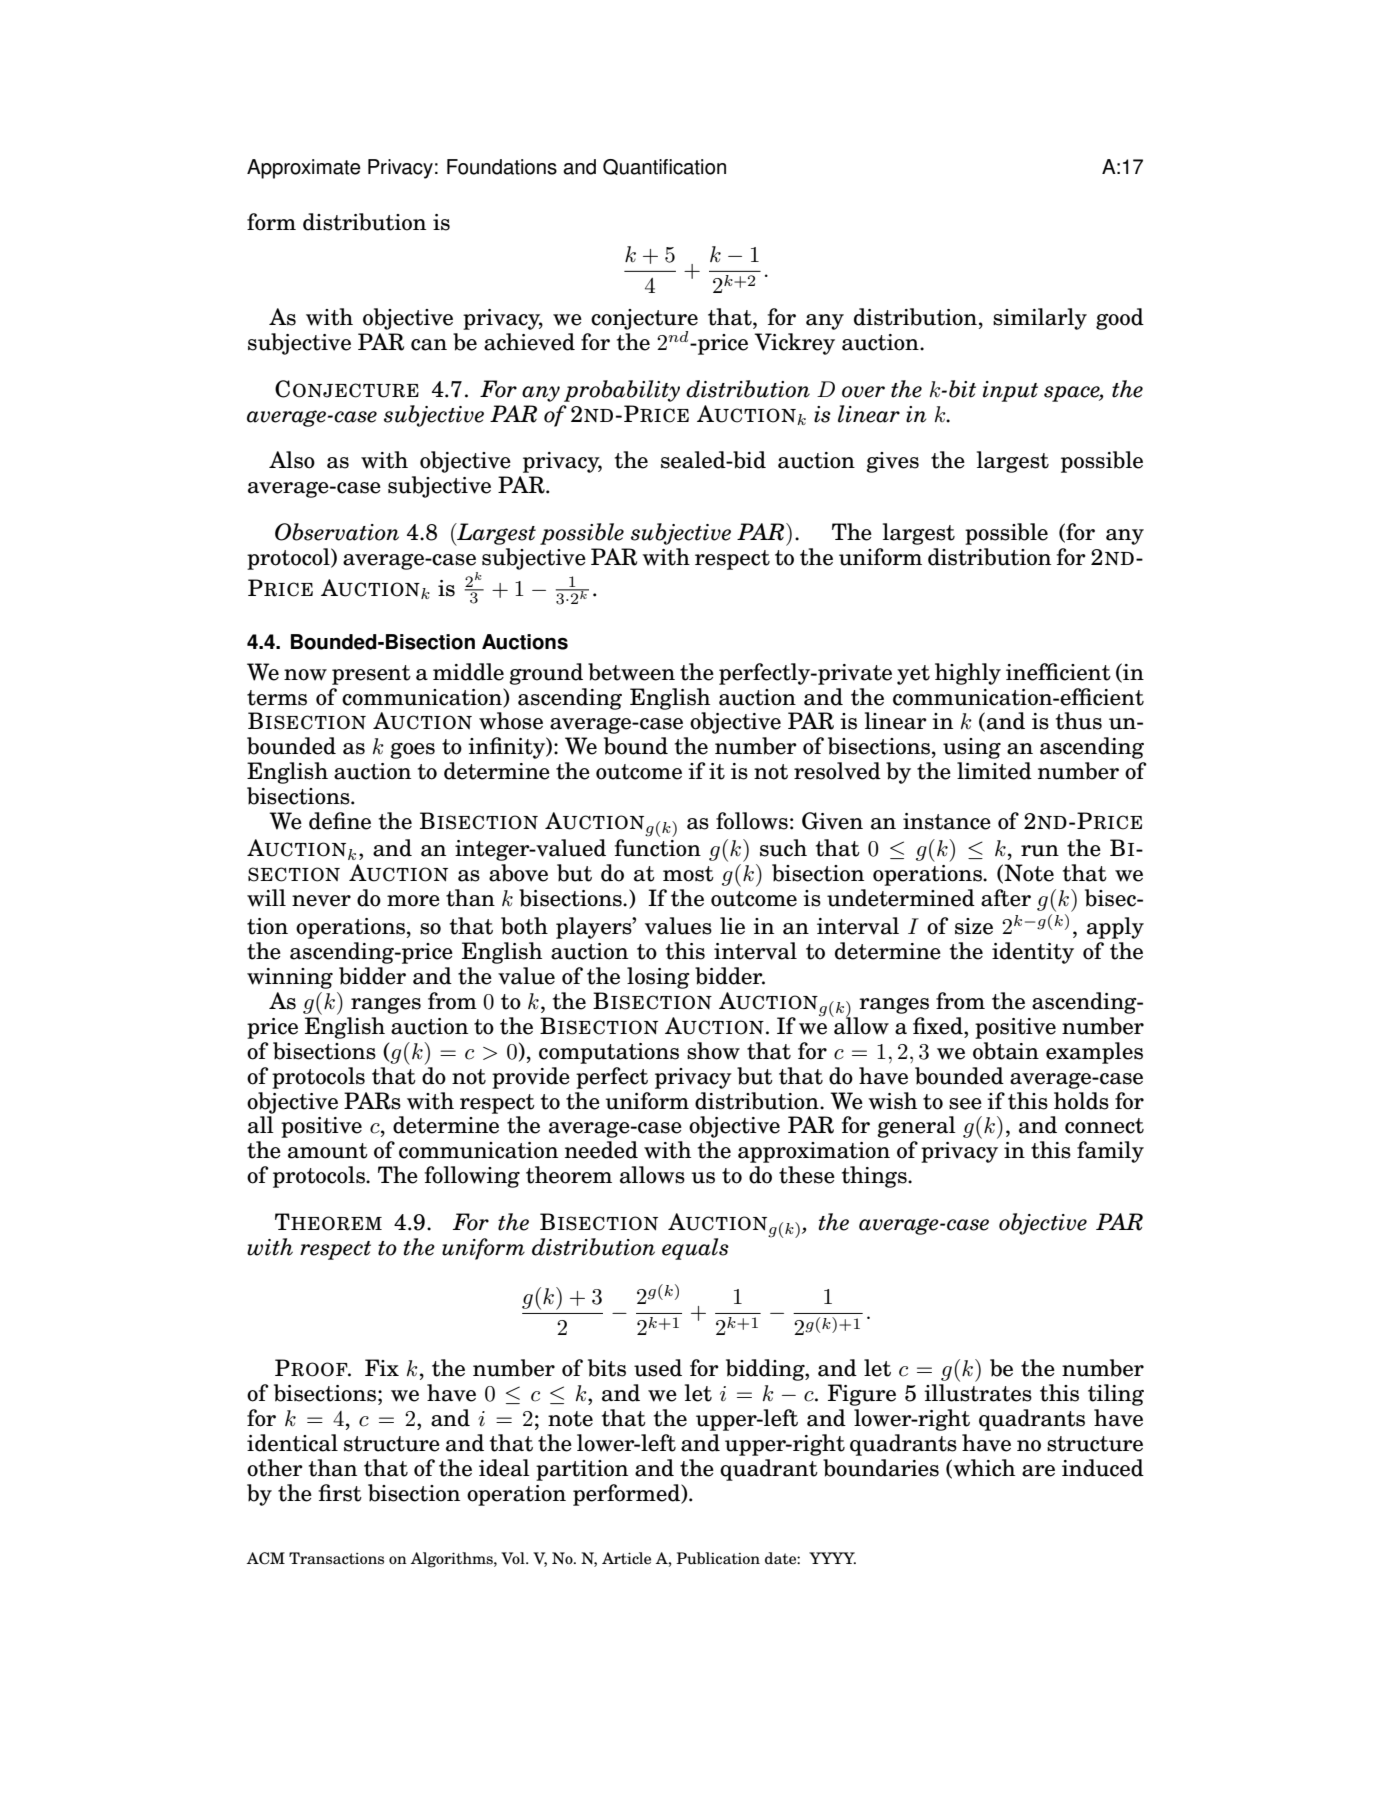  What do you see at coordinates (371, 675) in the screenshot?
I see `present` at bounding box center [371, 675].
